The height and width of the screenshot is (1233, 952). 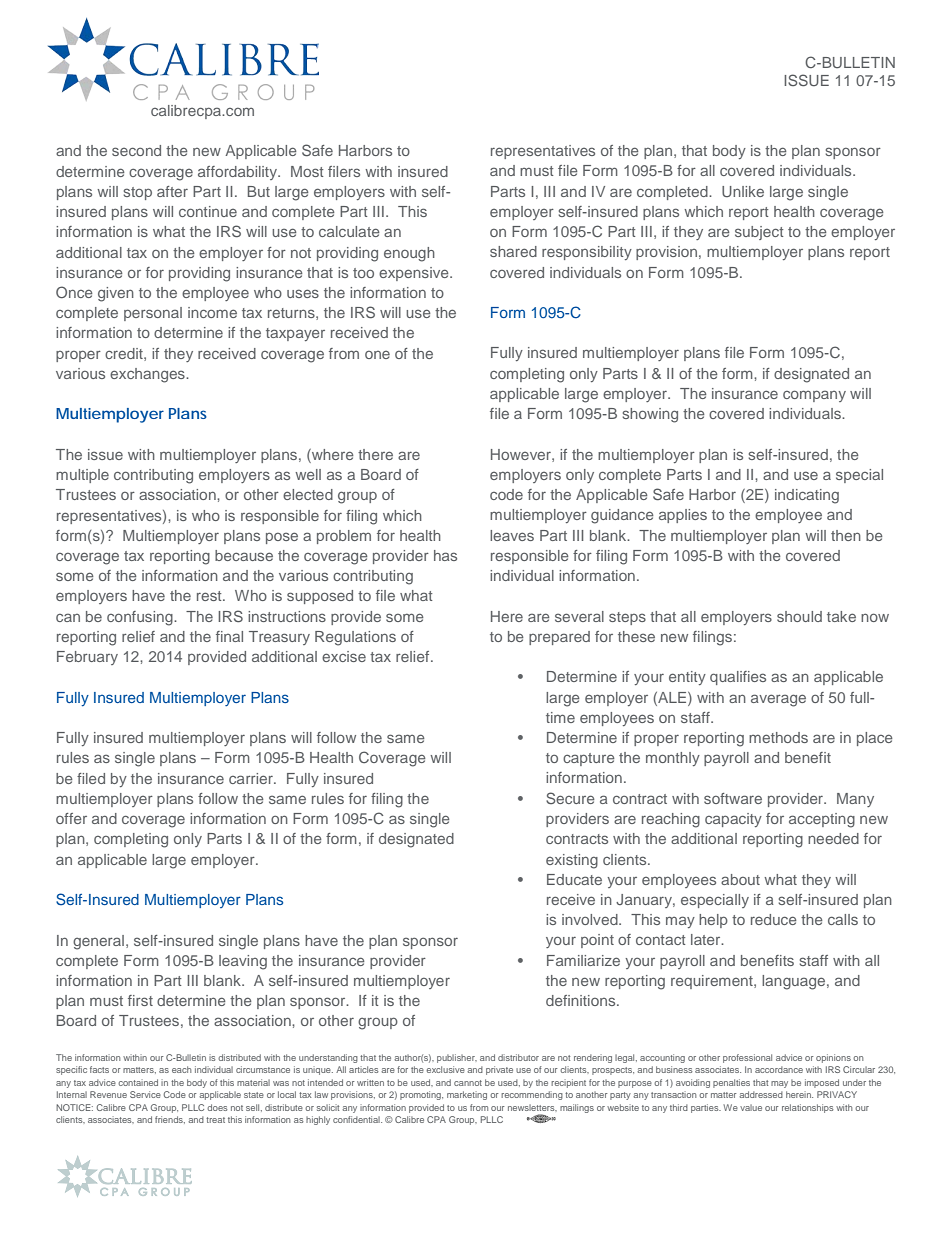 I want to click on leaves, so click(x=512, y=535).
